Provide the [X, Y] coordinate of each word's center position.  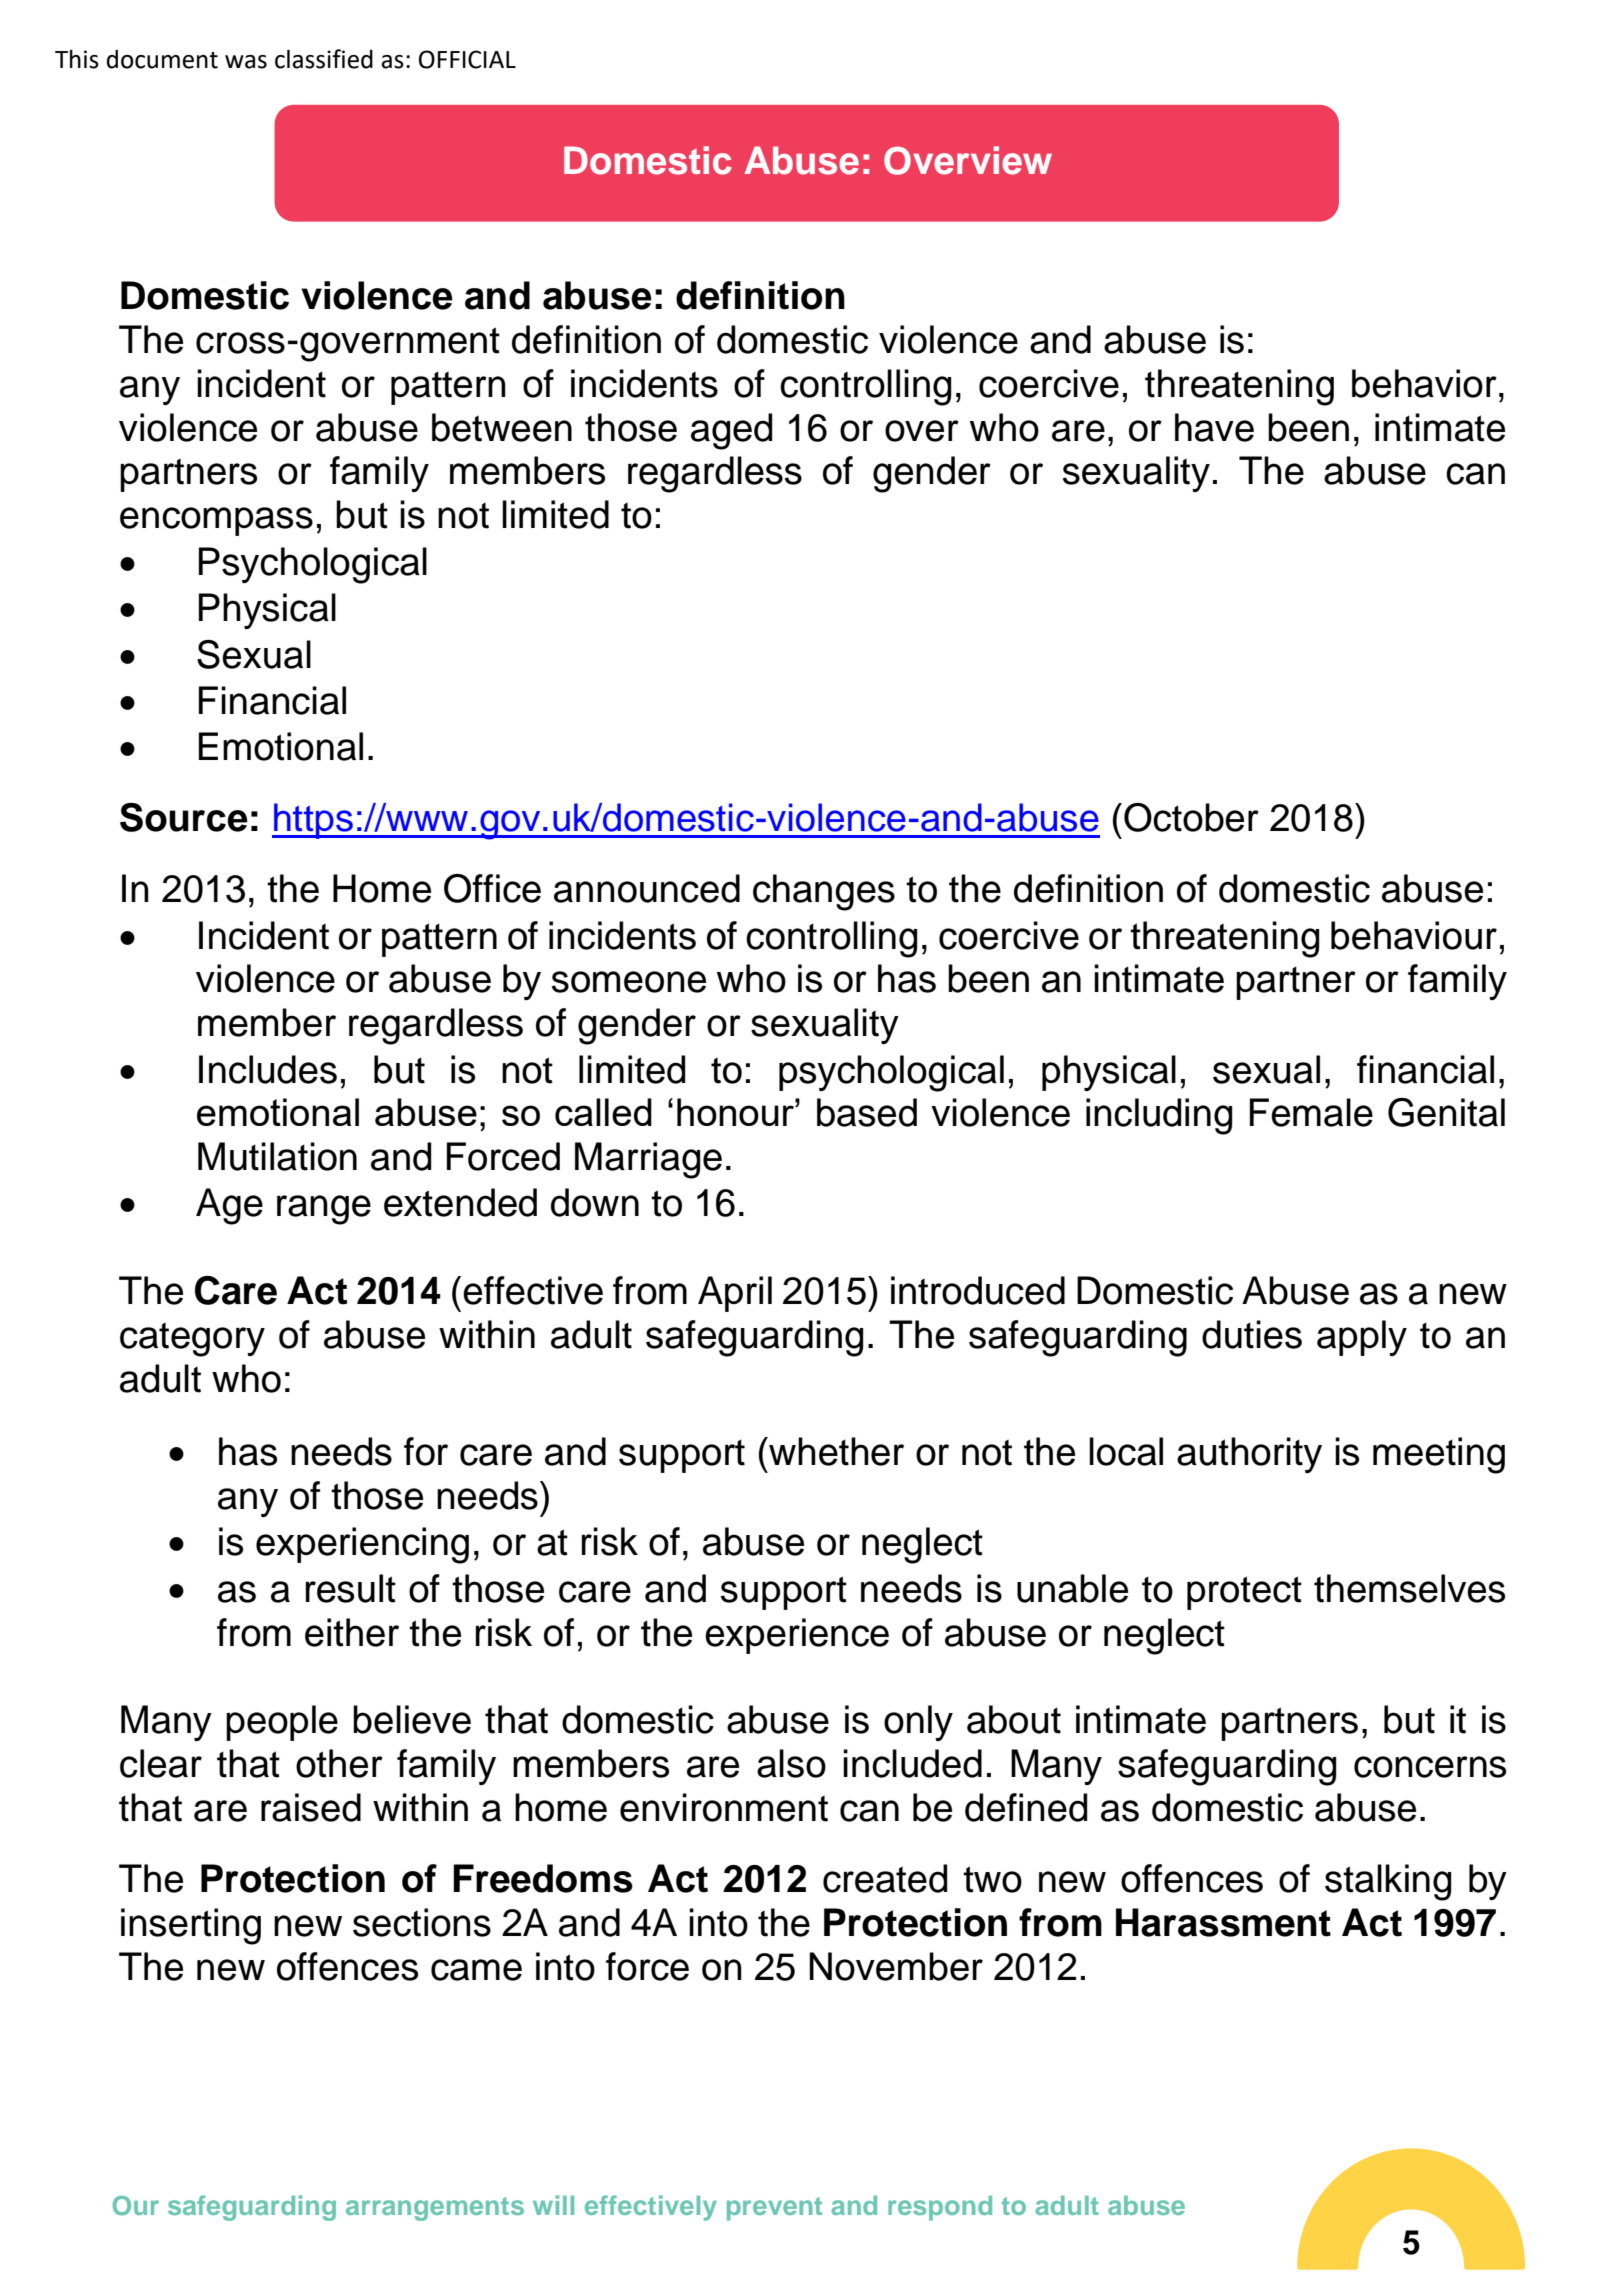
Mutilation [277, 1156]
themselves [1409, 1588]
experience [797, 1636]
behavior [1424, 383]
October [1191, 817]
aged [731, 431]
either [352, 1632]
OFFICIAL [467, 59]
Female [1311, 1112]
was [246, 62]
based [867, 1112]
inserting [191, 1926]
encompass [216, 521]
